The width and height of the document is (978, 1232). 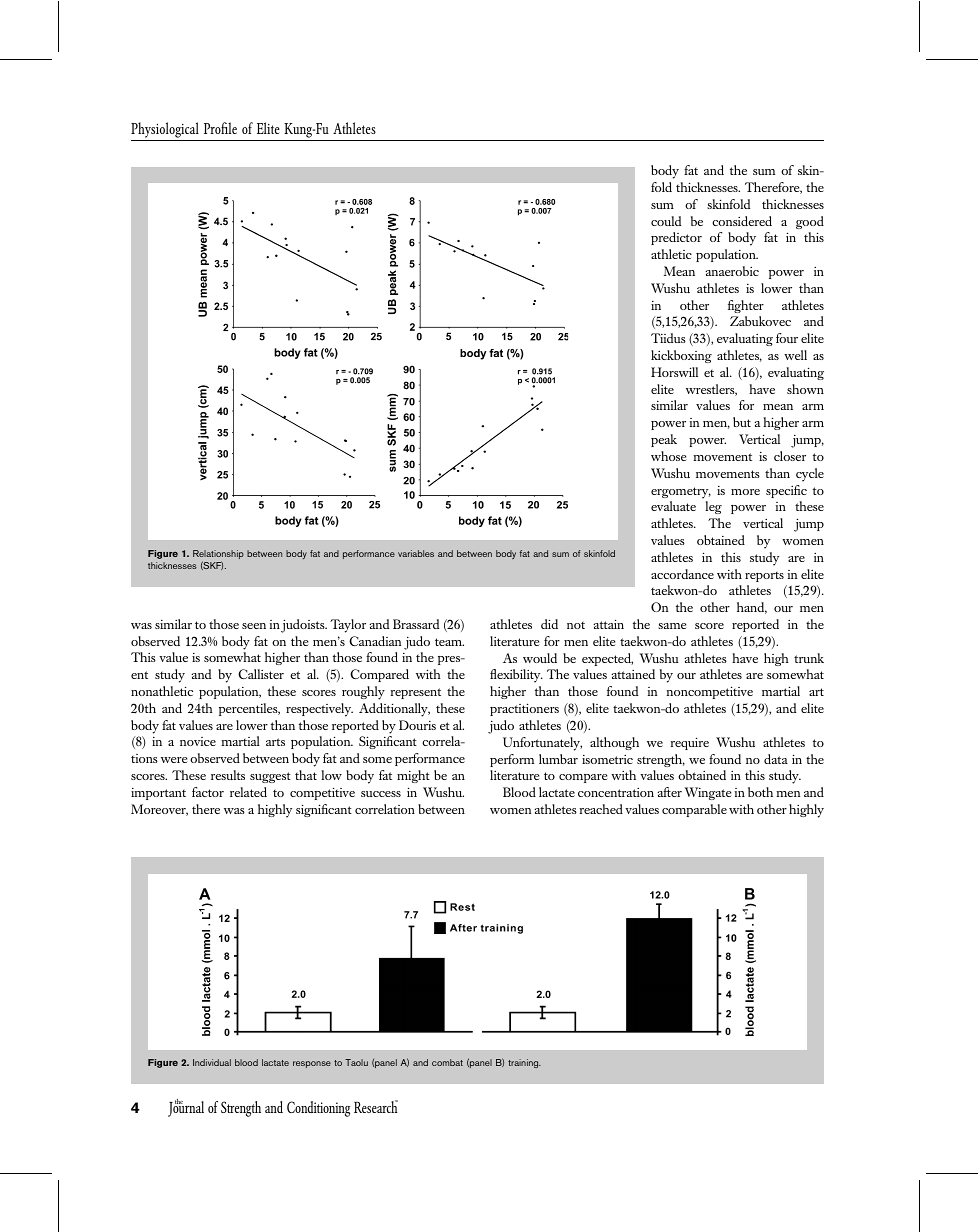 I want to click on Profile, so click(x=220, y=128).
